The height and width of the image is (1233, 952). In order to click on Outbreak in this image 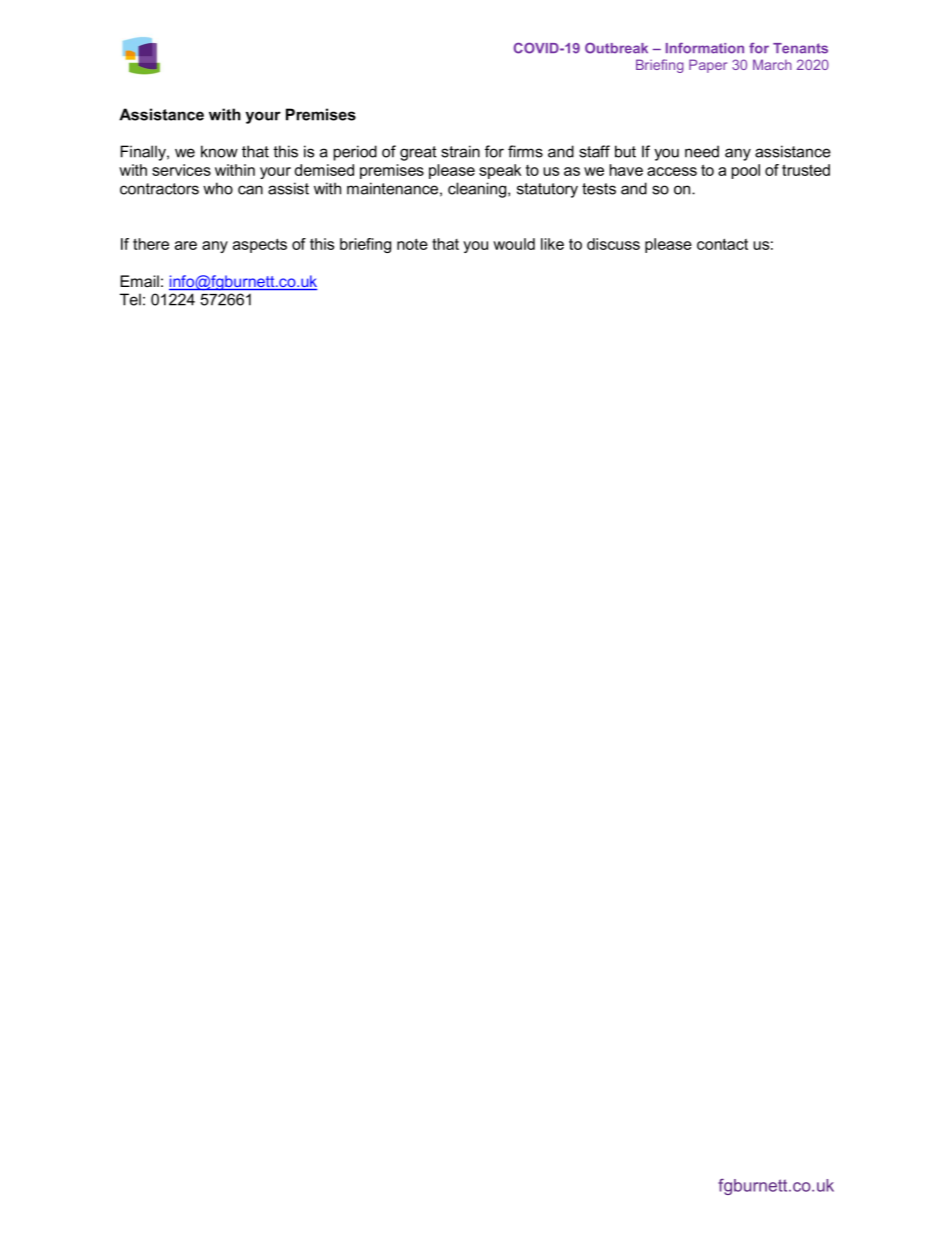, I will do `click(616, 48)`.
